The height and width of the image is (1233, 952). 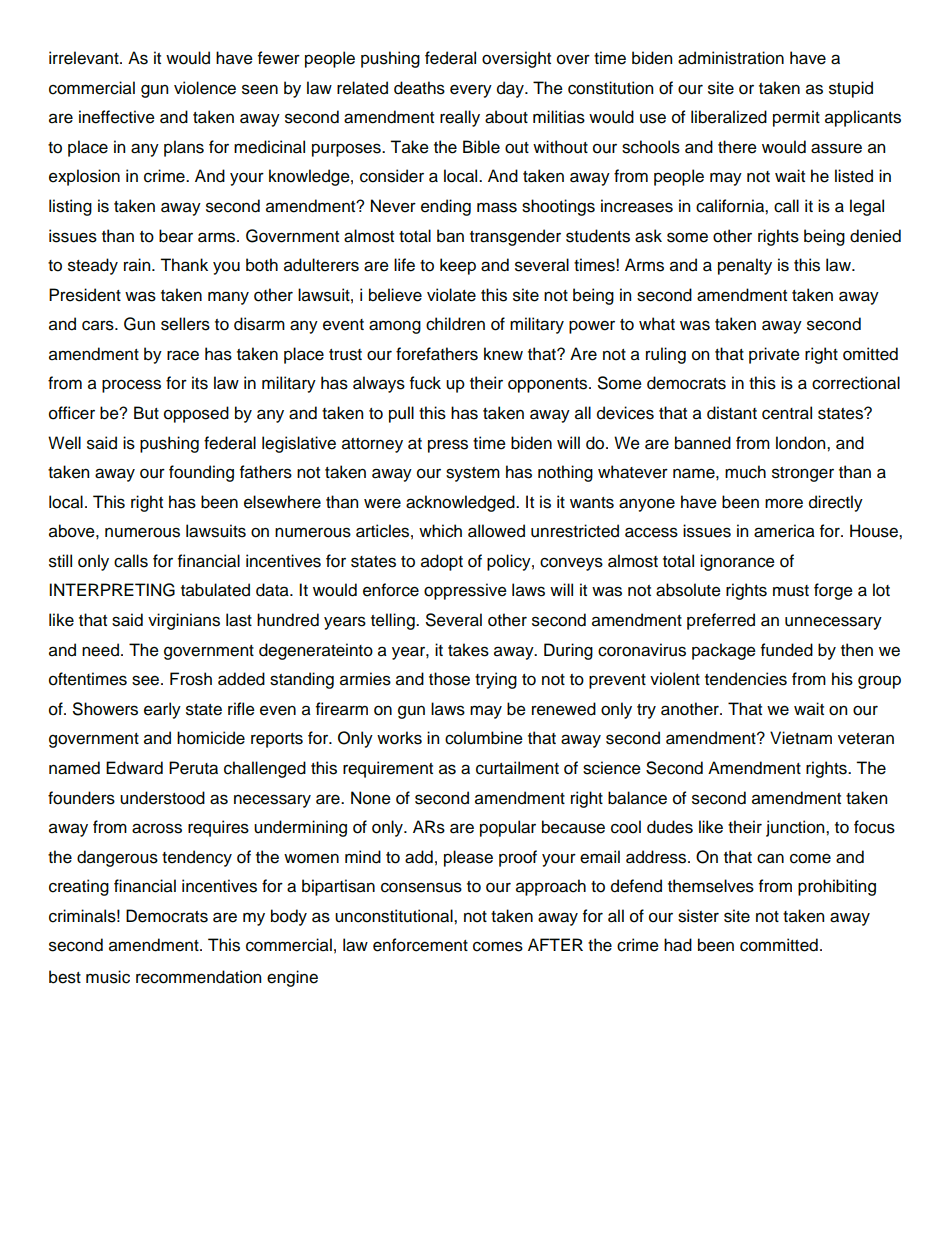 I want to click on need, so click(x=100, y=650).
